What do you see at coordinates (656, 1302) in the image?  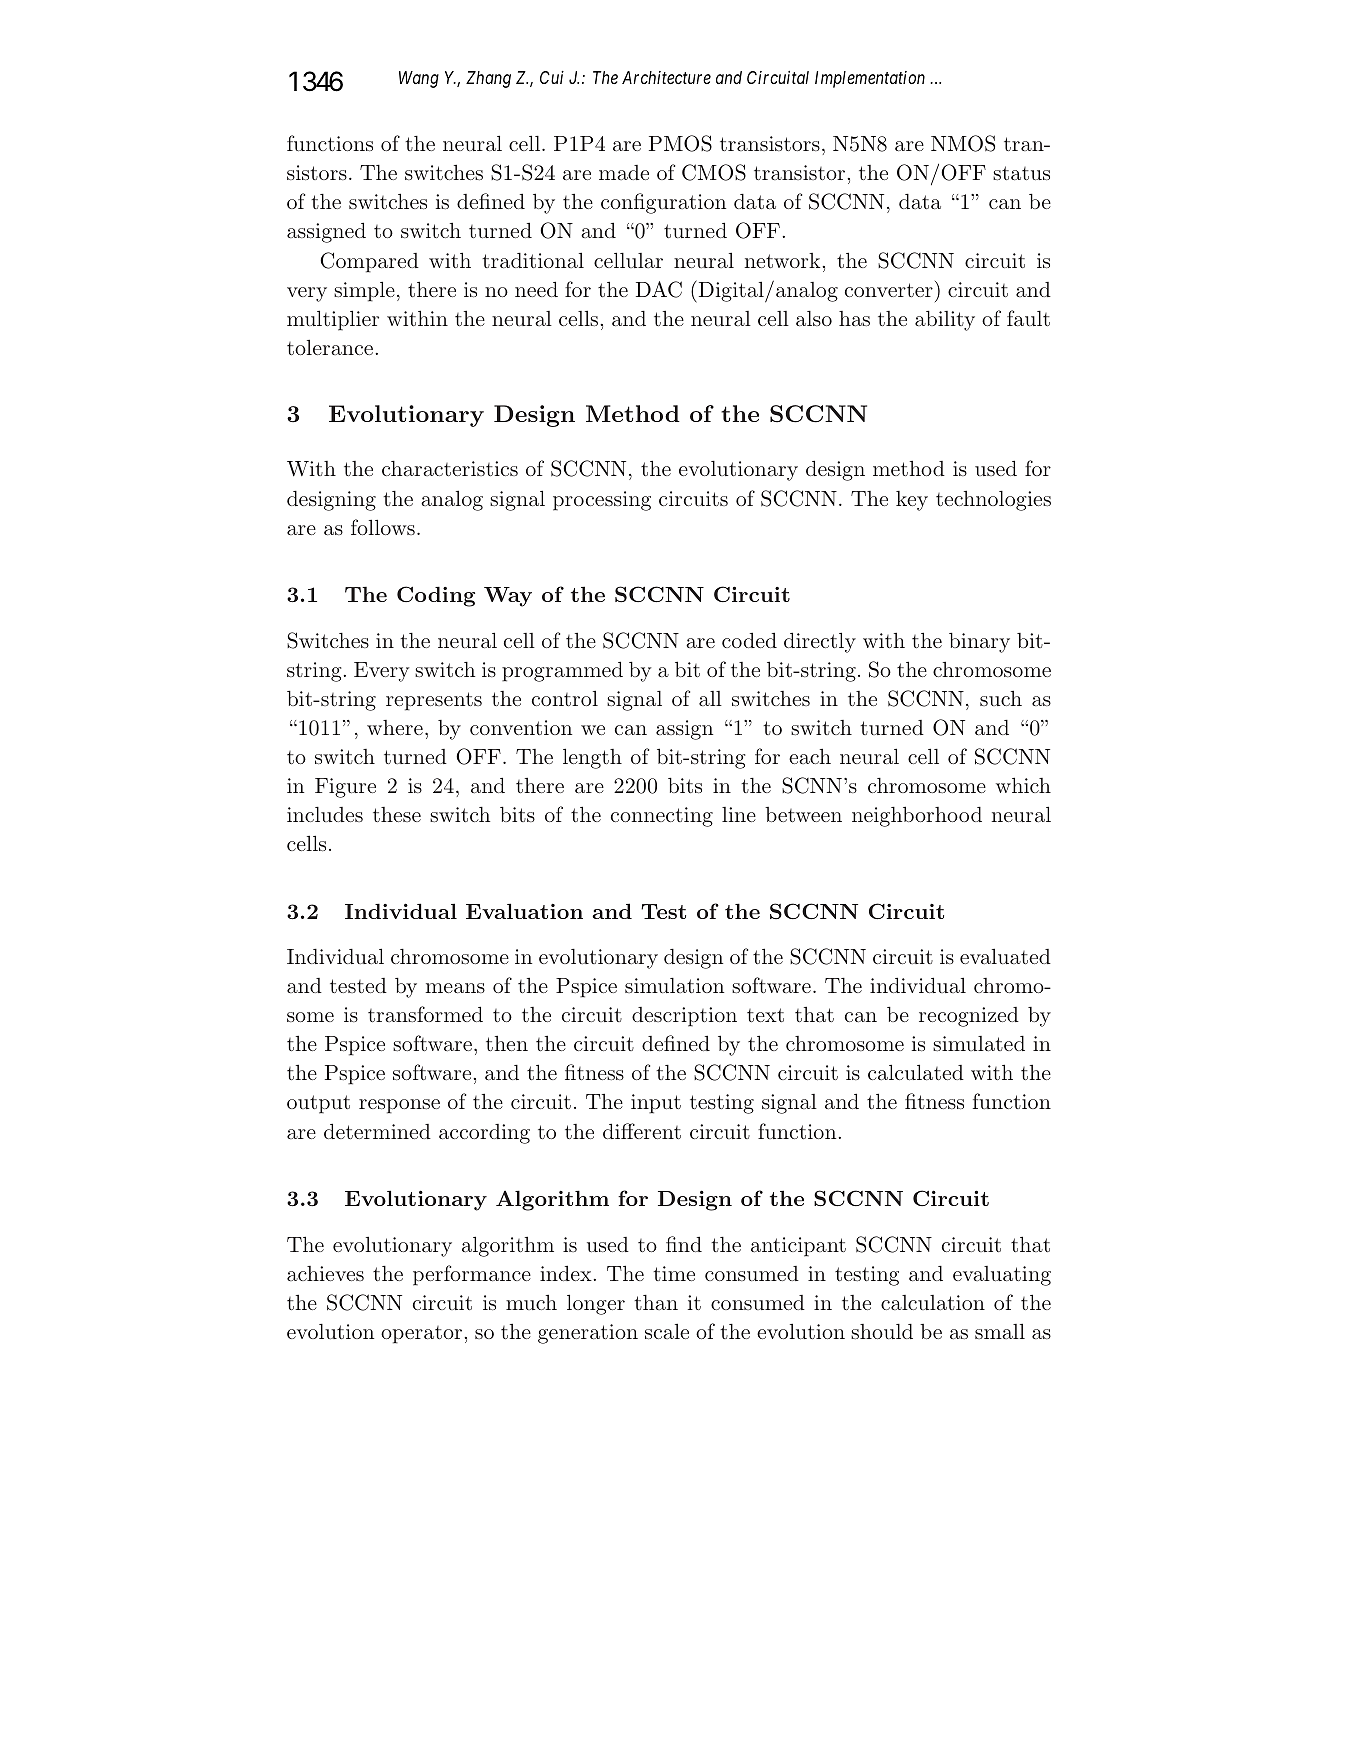 I see `than` at bounding box center [656, 1302].
